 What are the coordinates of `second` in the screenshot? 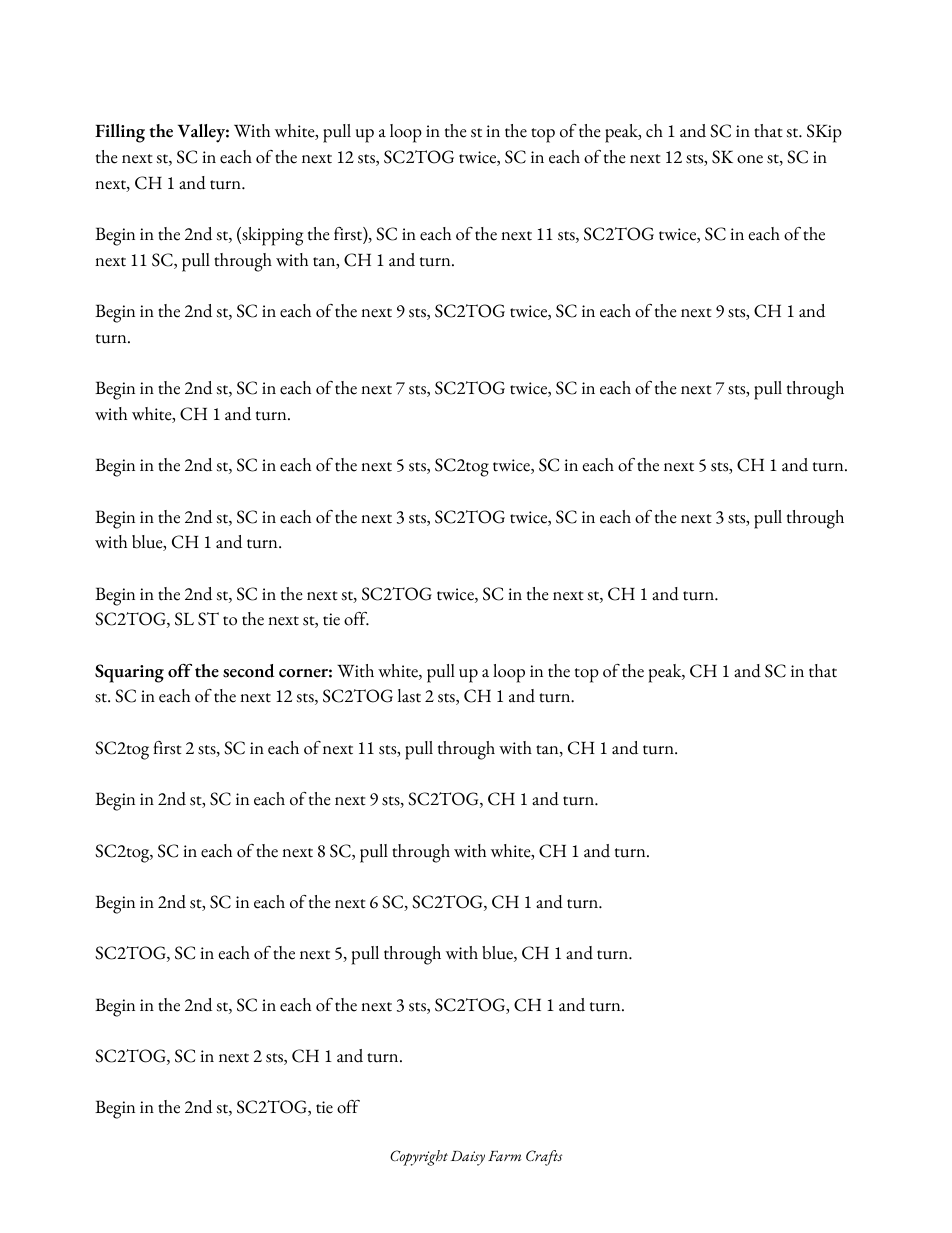 It's located at (249, 671).
